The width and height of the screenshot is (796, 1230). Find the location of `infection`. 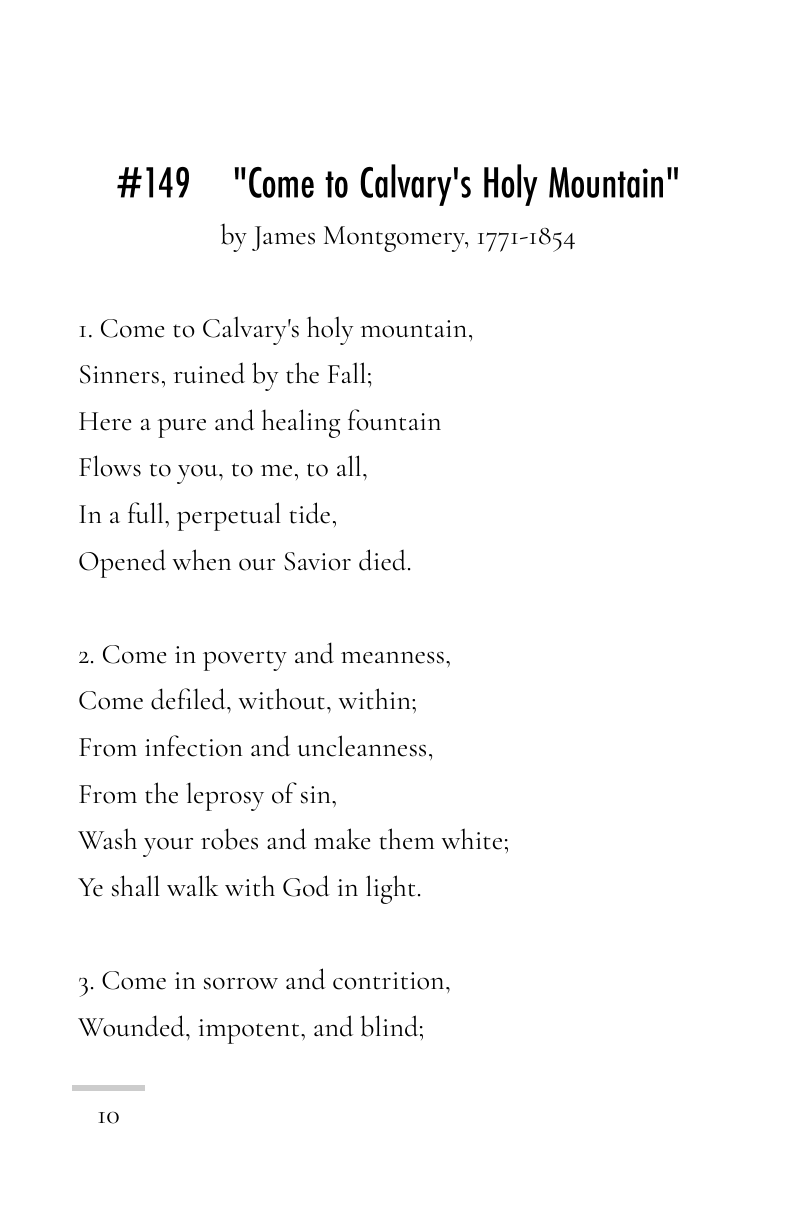

infection is located at coordinates (193, 746).
